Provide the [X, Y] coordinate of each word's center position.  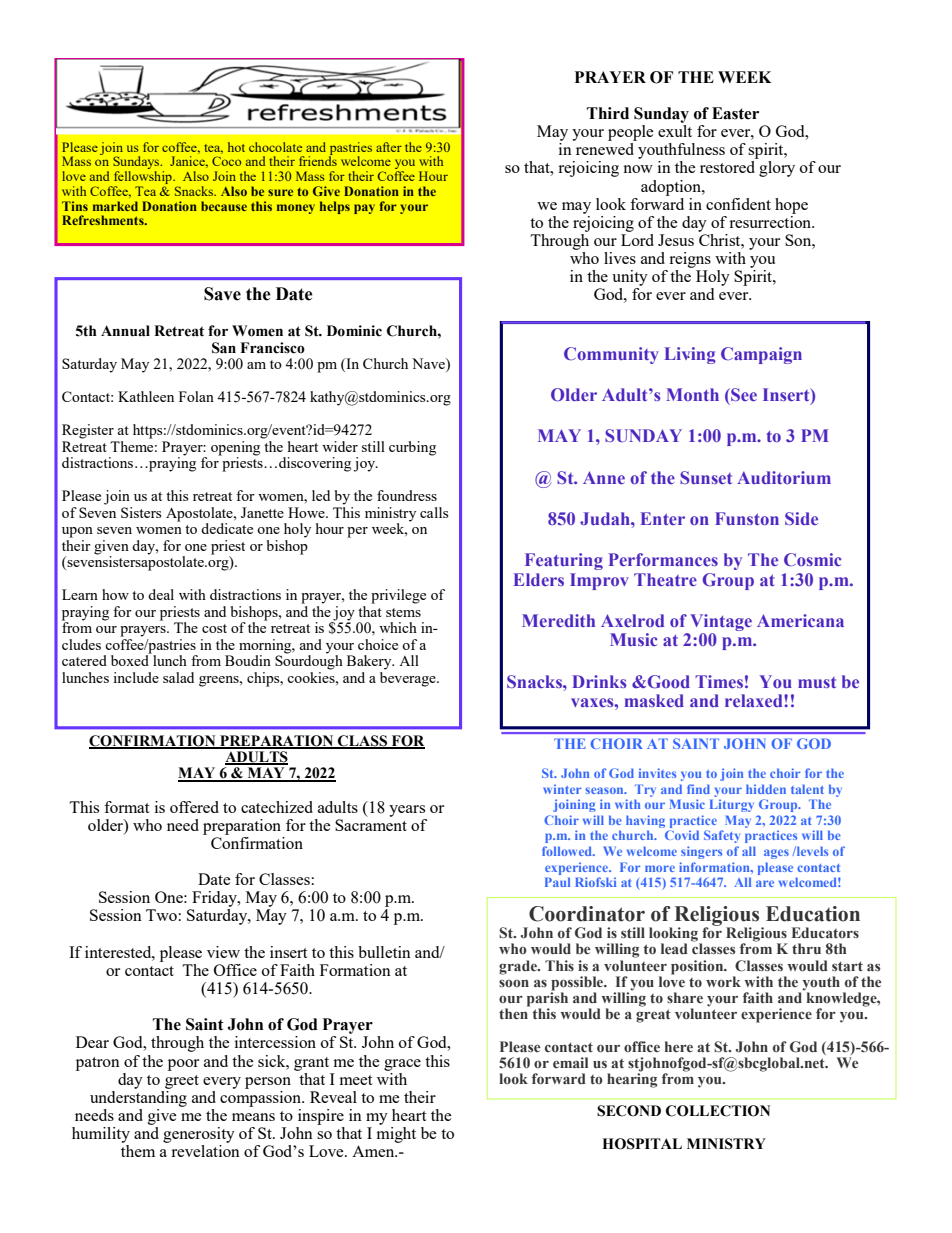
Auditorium [784, 477]
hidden [766, 789]
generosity [199, 1135]
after [389, 147]
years [407, 811]
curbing [412, 448]
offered [194, 807]
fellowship [143, 179]
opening [237, 448]
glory [777, 169]
